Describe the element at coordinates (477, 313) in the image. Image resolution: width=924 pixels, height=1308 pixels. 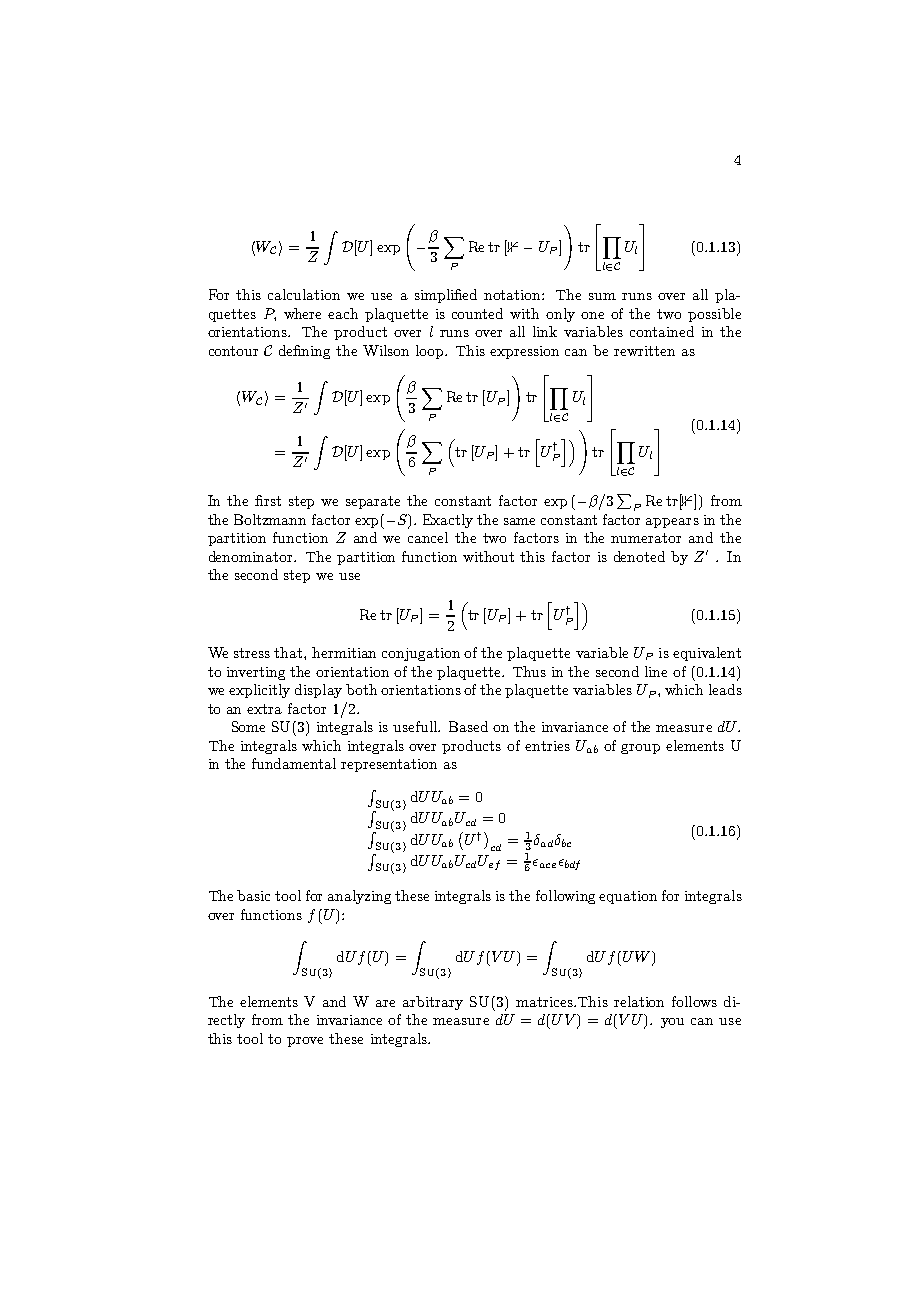
I see `counted` at that location.
